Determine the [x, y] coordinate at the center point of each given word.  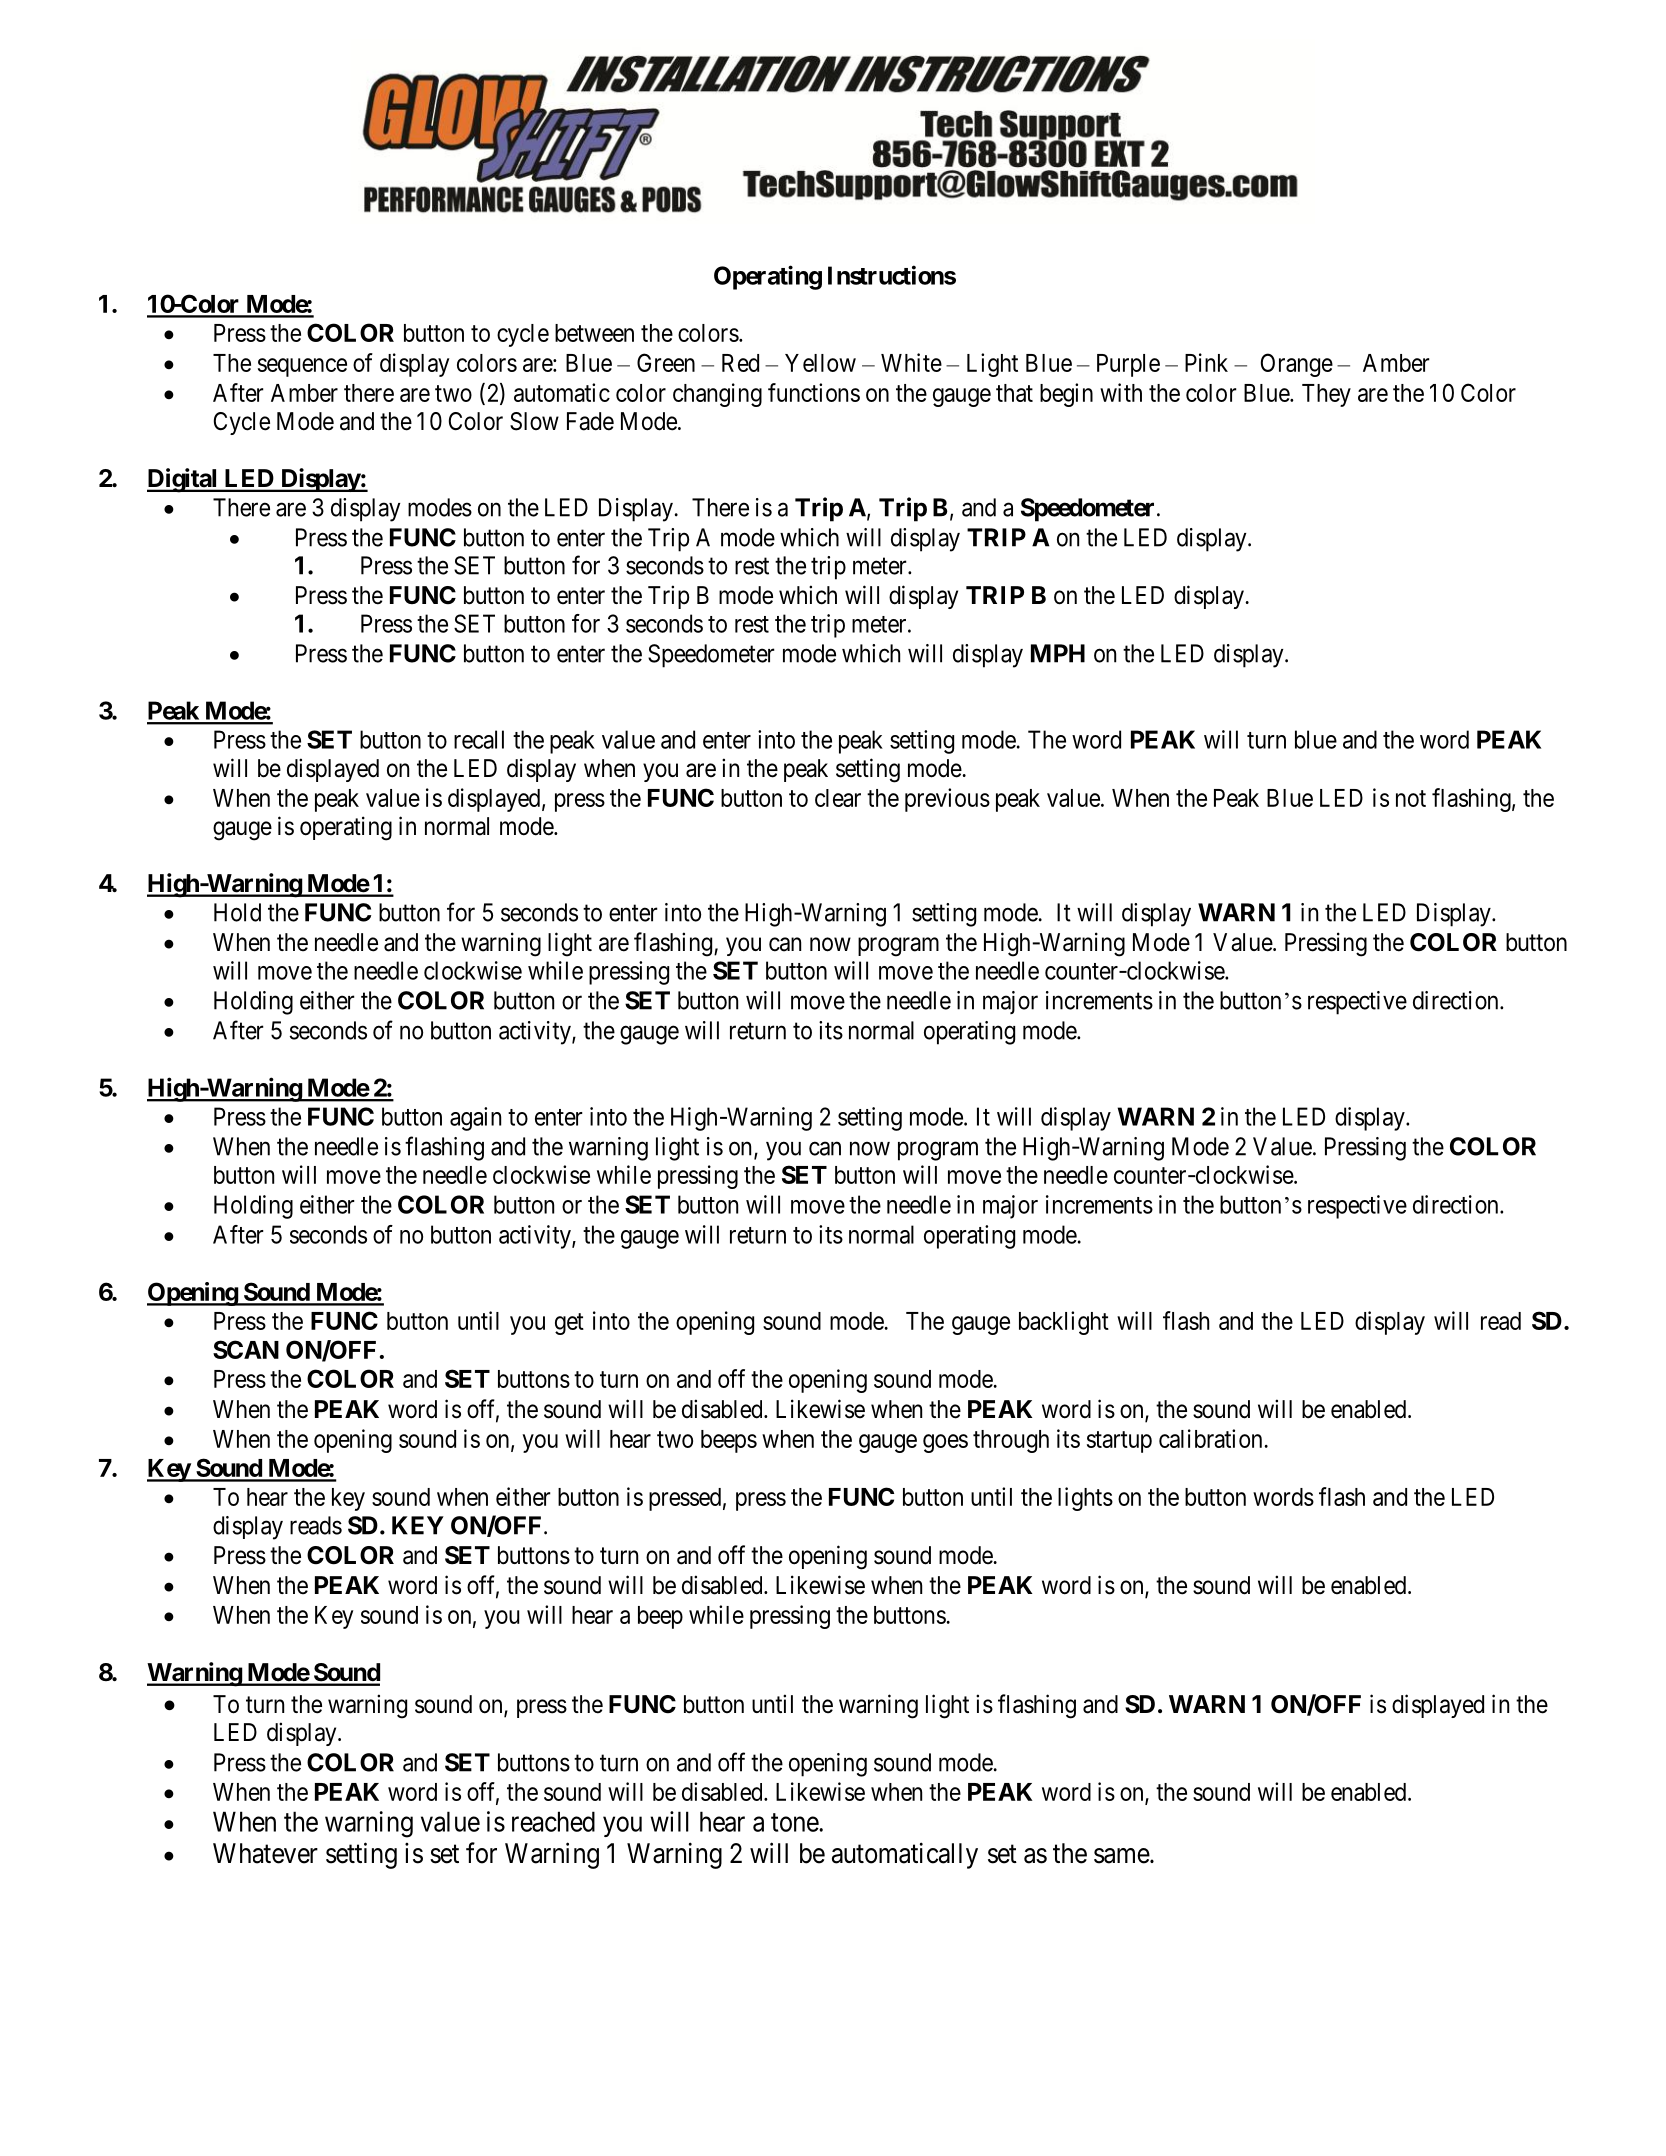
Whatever [265, 1853]
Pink [1206, 362]
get [569, 1324]
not [1411, 798]
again [475, 1119]
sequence [302, 367]
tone [795, 1822]
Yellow [820, 363]
